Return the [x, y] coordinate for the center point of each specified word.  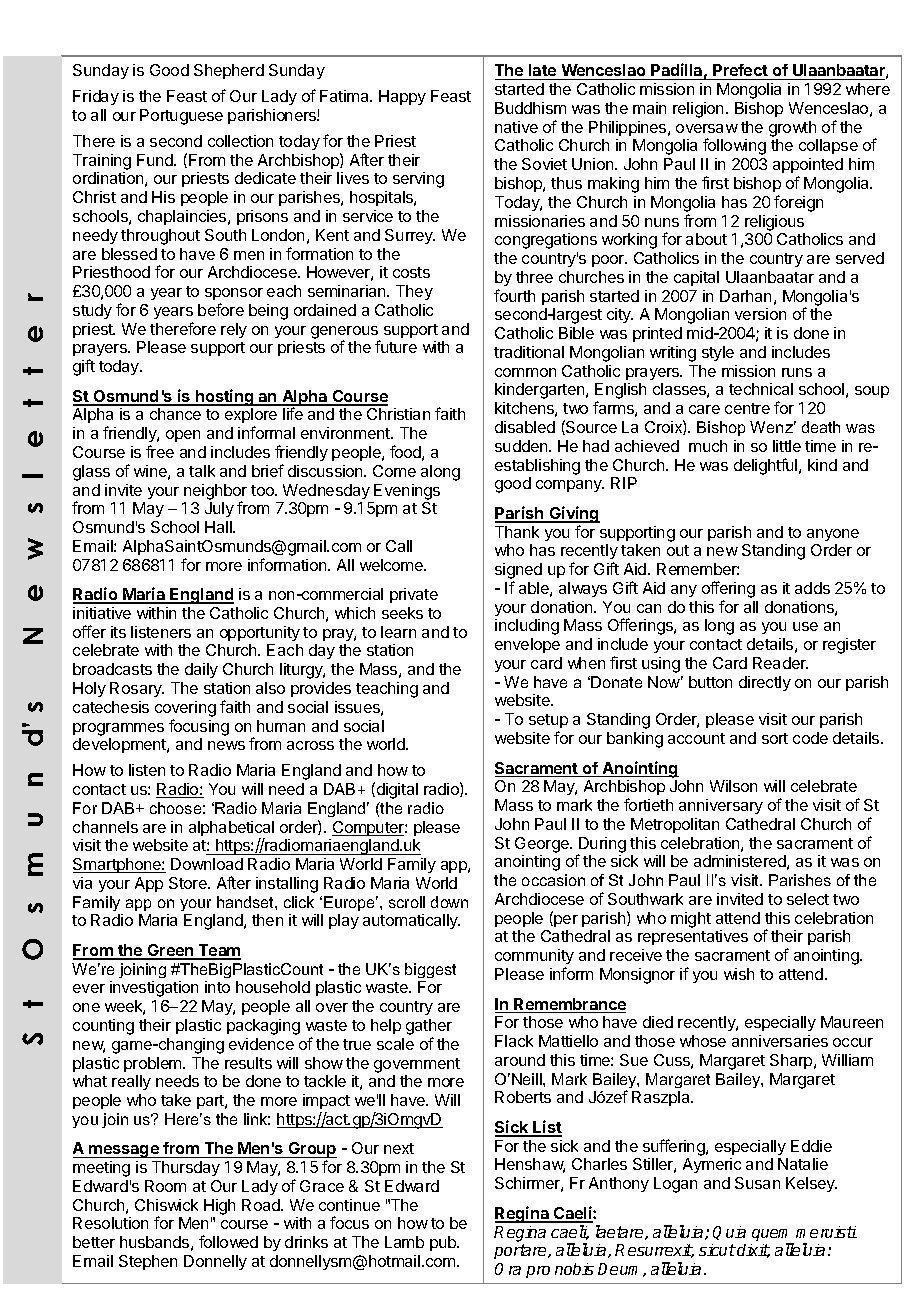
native [516, 127]
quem [773, 1236]
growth [792, 129]
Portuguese [181, 117]
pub [444, 1243]
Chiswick [166, 1205]
